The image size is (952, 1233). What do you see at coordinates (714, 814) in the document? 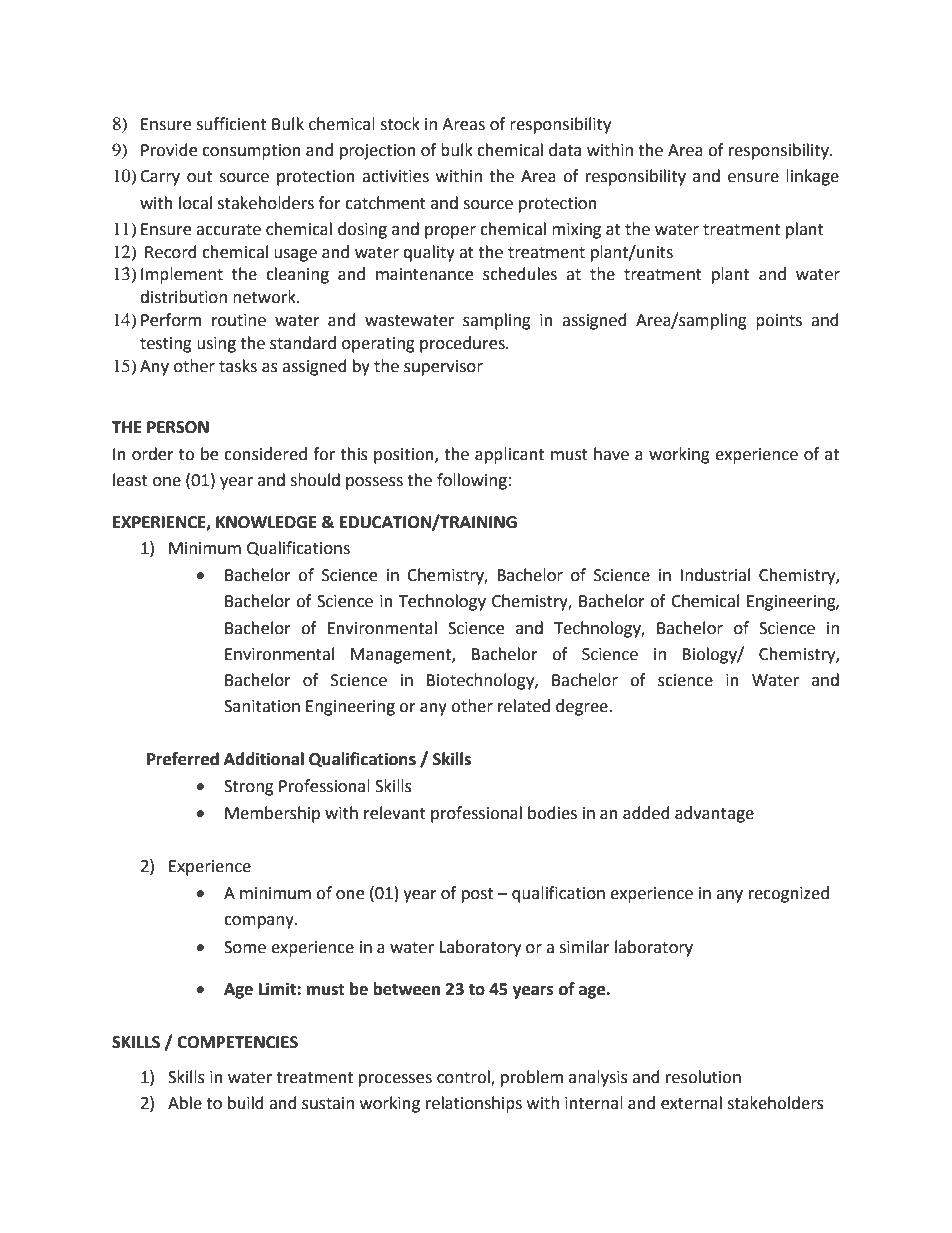
I see `advantage` at bounding box center [714, 814].
